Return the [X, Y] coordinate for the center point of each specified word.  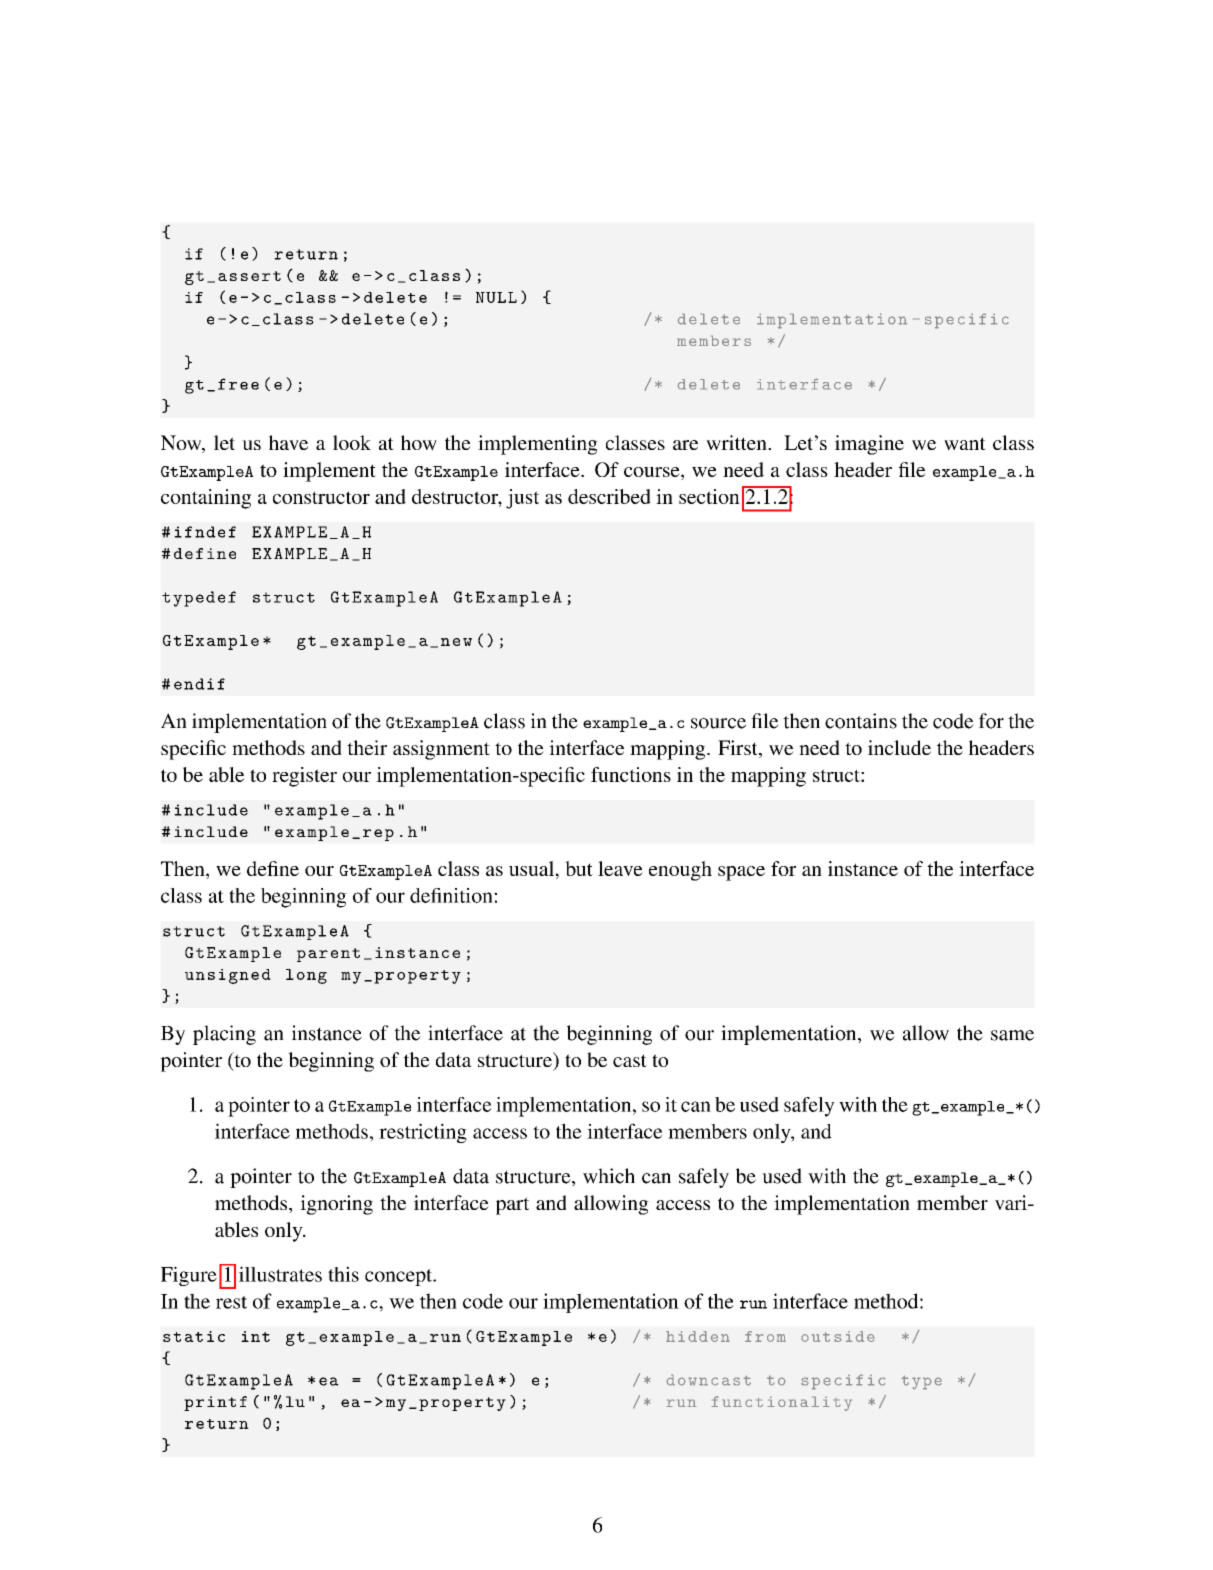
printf [215, 1403]
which [609, 1176]
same [1012, 1035]
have [288, 442]
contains [861, 721]
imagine [869, 445]
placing [224, 1035]
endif [199, 684]
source [718, 723]
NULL [496, 297]
